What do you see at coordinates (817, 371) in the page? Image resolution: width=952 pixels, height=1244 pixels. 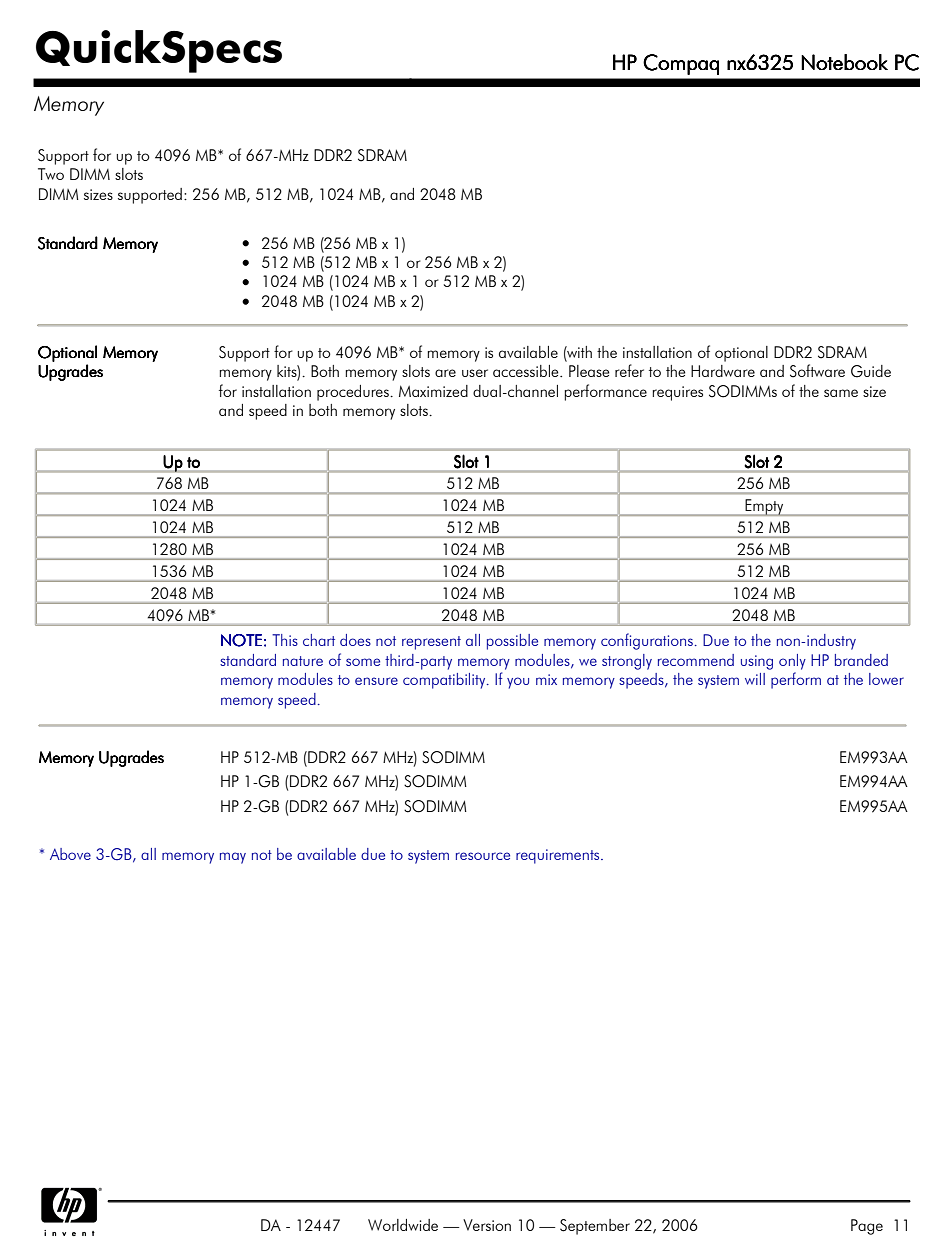 I see `Software` at bounding box center [817, 371].
